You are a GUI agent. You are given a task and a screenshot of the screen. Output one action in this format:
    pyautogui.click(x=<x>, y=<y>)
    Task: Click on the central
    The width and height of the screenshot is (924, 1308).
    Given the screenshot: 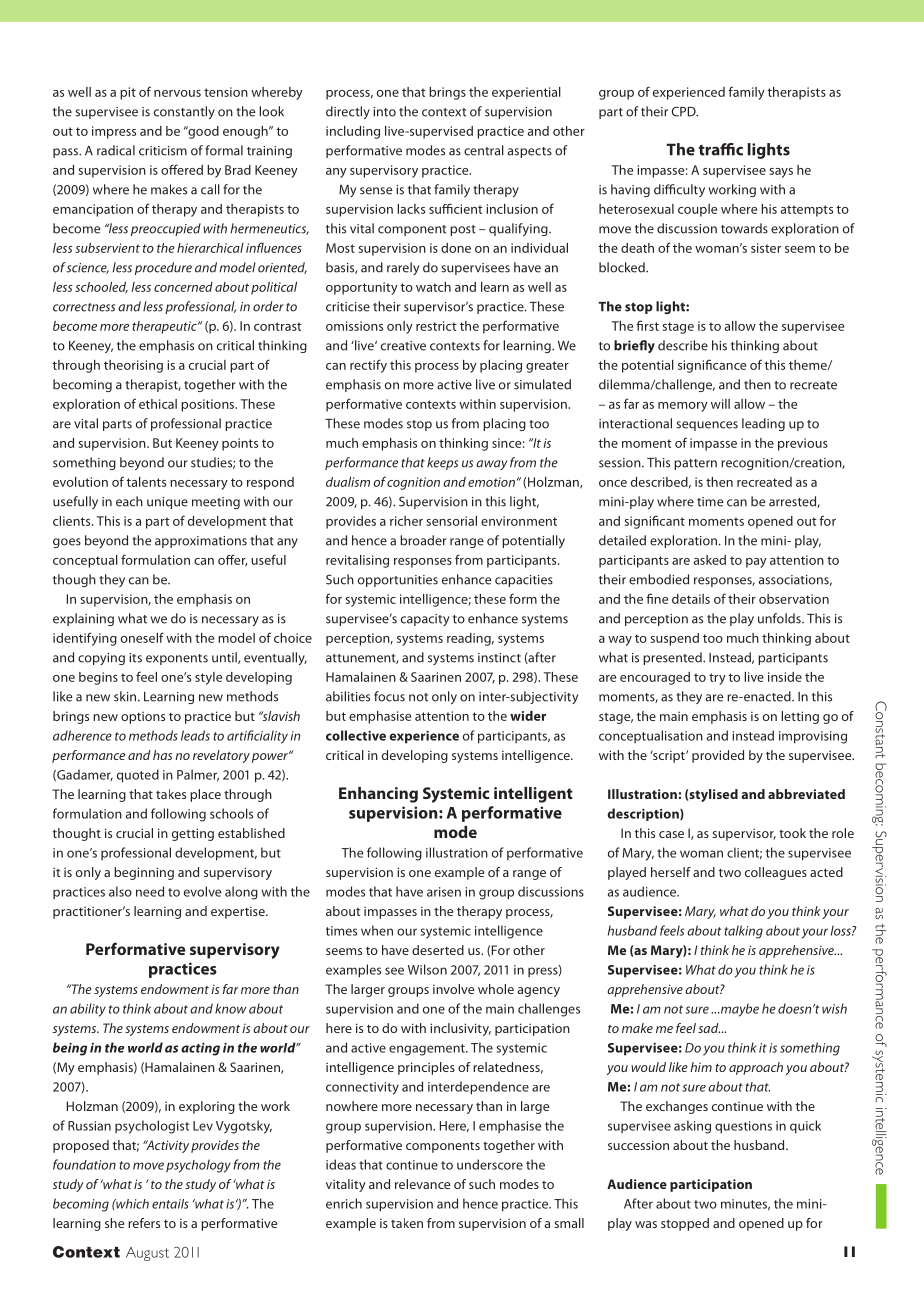 What is the action you would take?
    pyautogui.click(x=484, y=150)
